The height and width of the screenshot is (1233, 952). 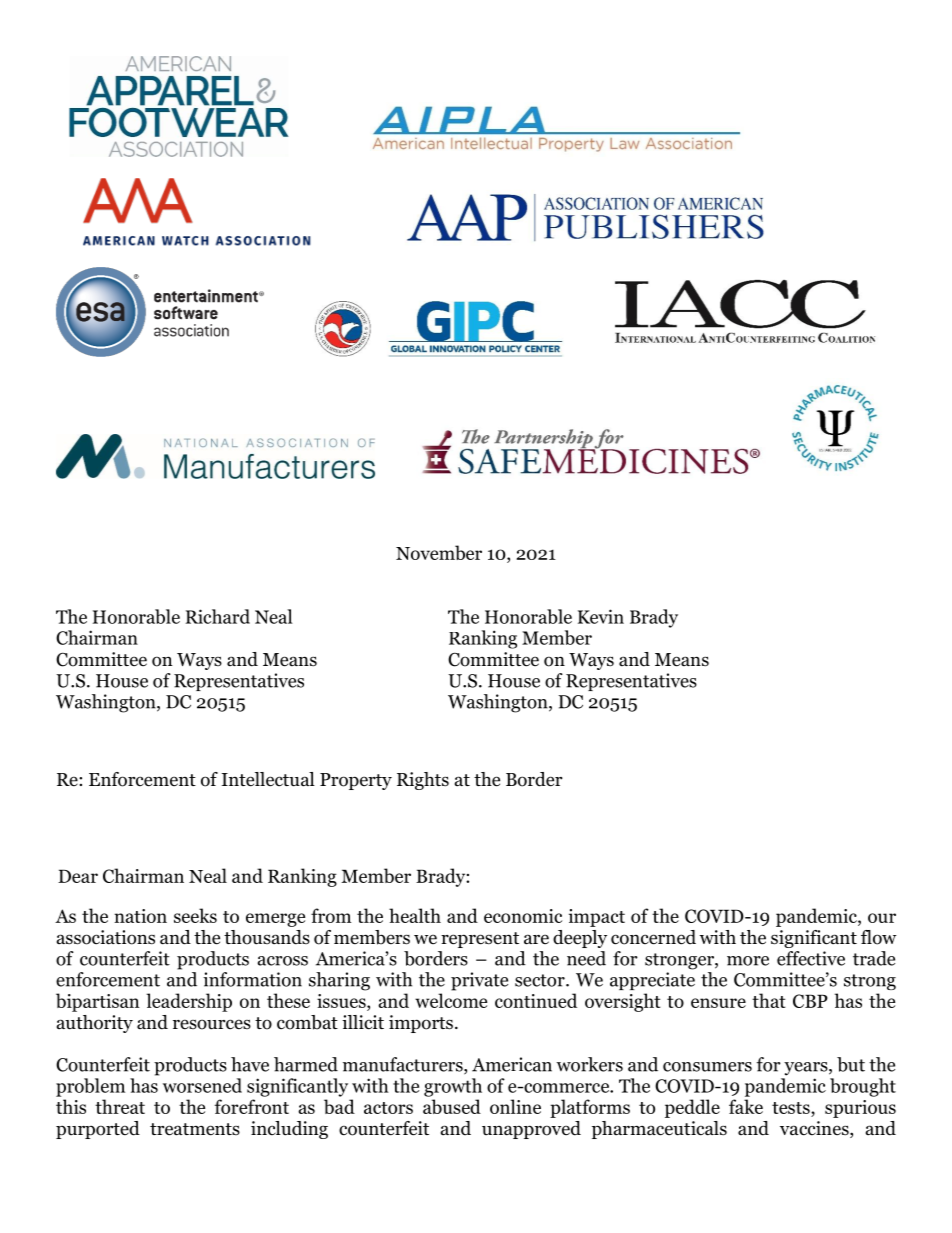 I want to click on impact, so click(x=597, y=918).
